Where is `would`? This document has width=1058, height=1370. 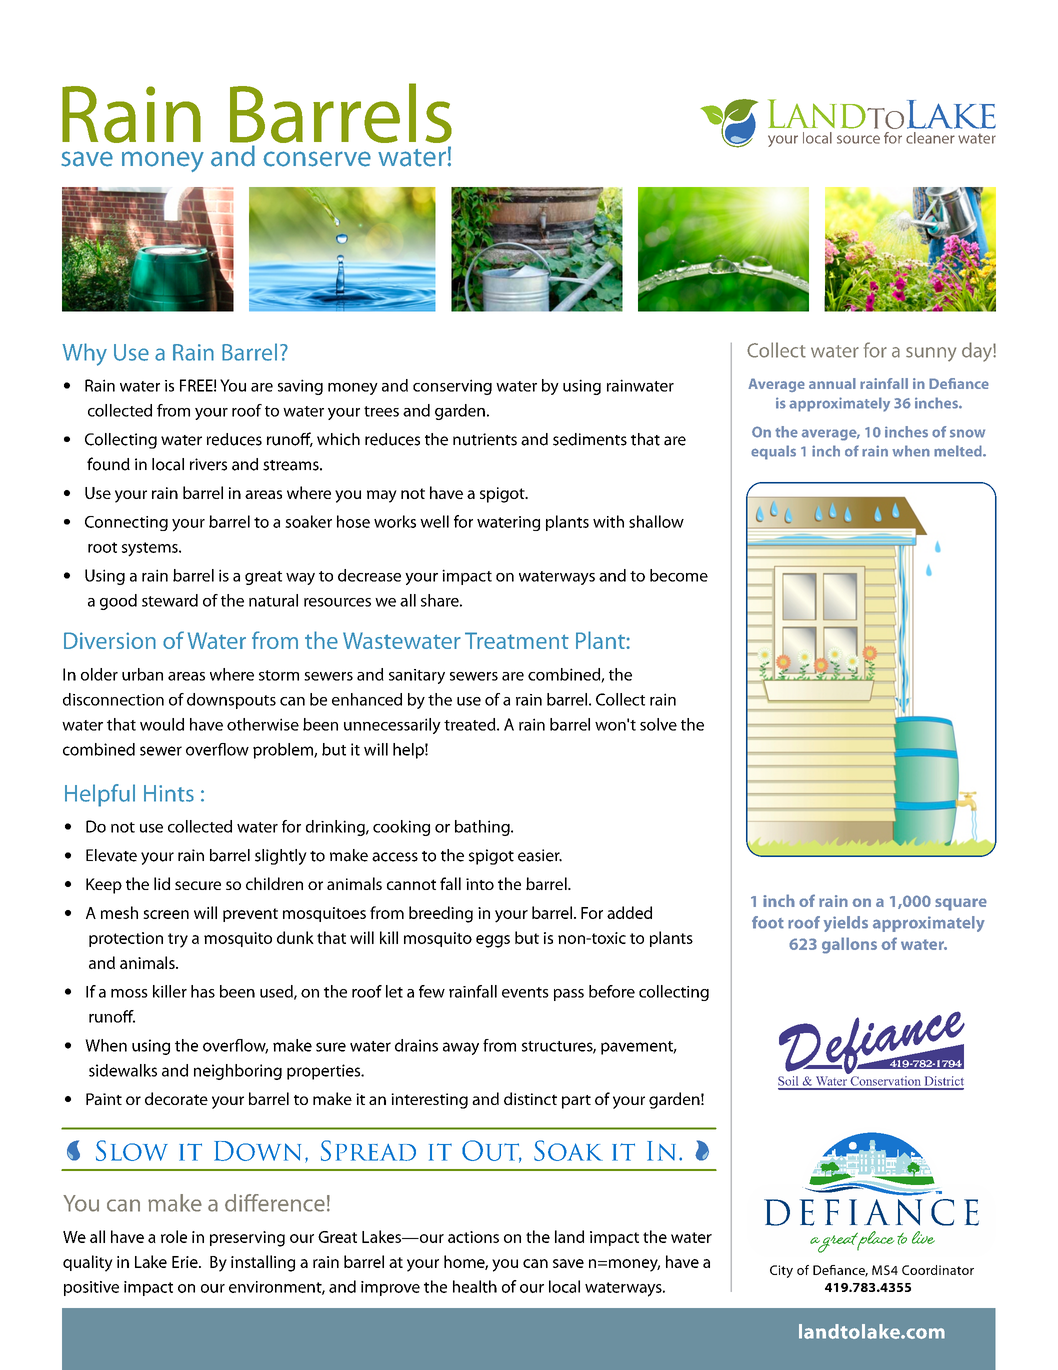 would is located at coordinates (162, 724).
